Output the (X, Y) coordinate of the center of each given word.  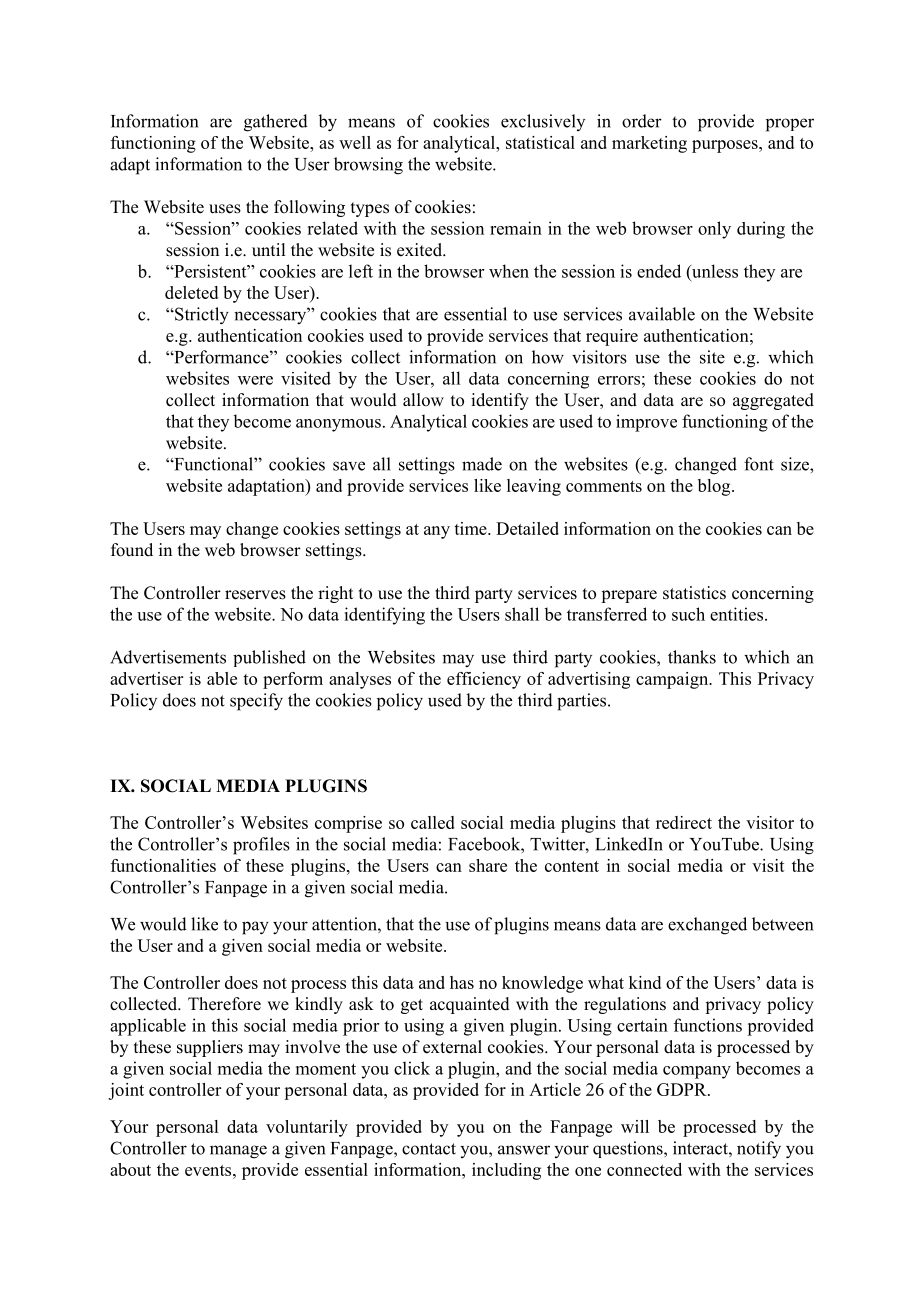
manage (238, 1152)
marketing (649, 144)
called (433, 822)
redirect (684, 822)
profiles (261, 846)
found (132, 550)
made (482, 464)
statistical (540, 142)
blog (715, 487)
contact (429, 1149)
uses (225, 209)
